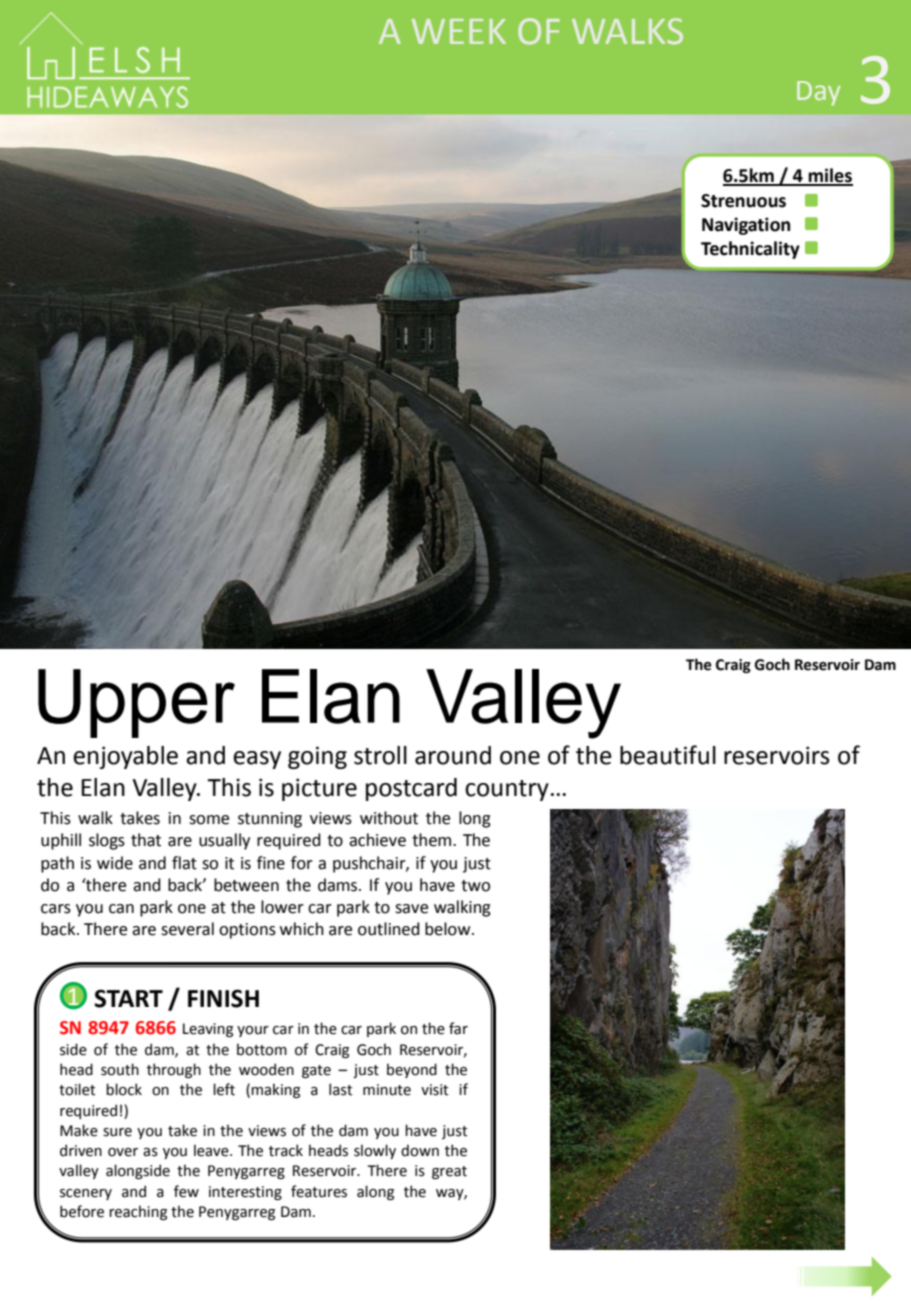 Image resolution: width=911 pixels, height=1316 pixels. What do you see at coordinates (420, 1150) in the page?
I see `down` at bounding box center [420, 1150].
